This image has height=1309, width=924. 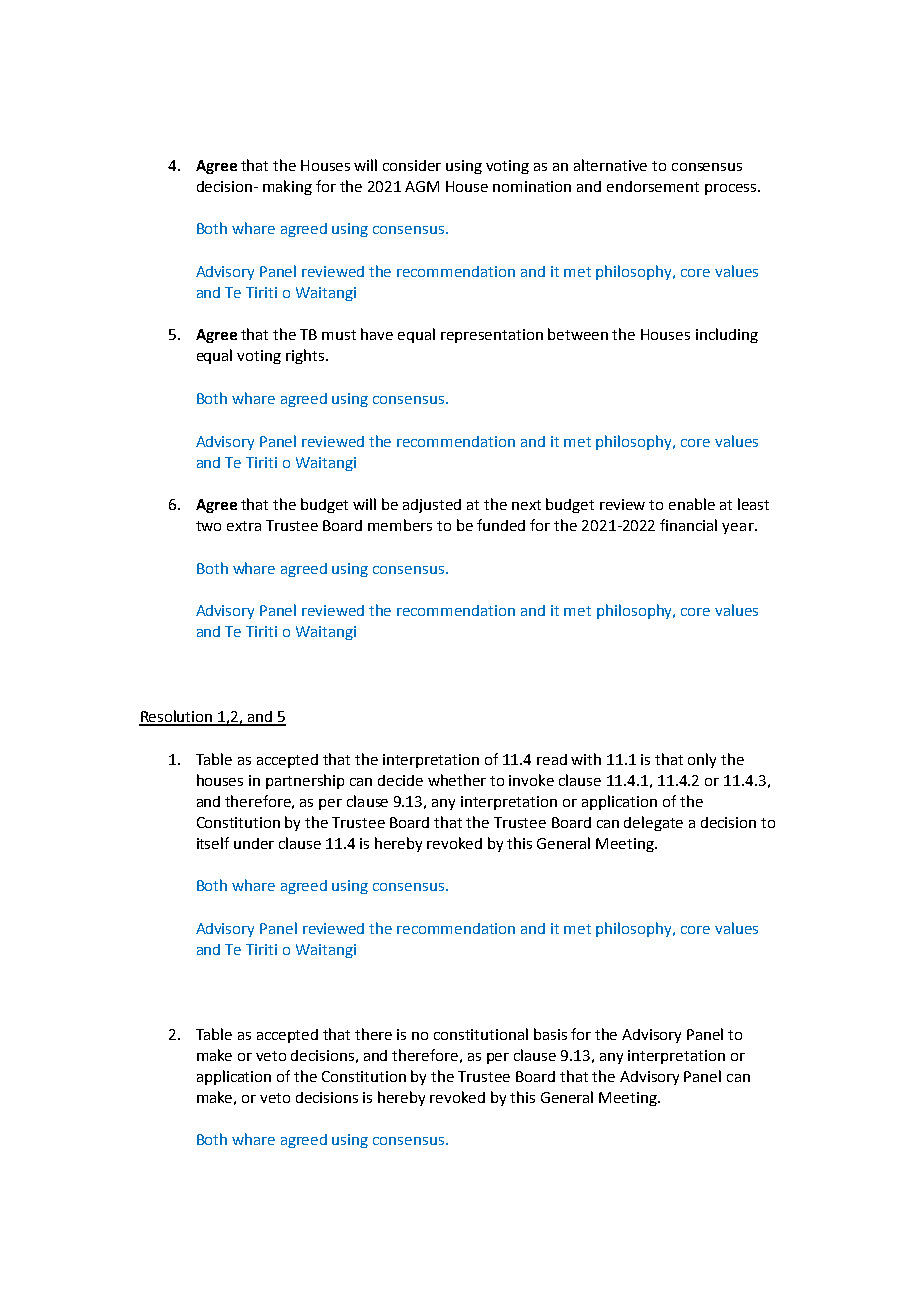 What do you see at coordinates (653, 823) in the image?
I see `delegate` at bounding box center [653, 823].
